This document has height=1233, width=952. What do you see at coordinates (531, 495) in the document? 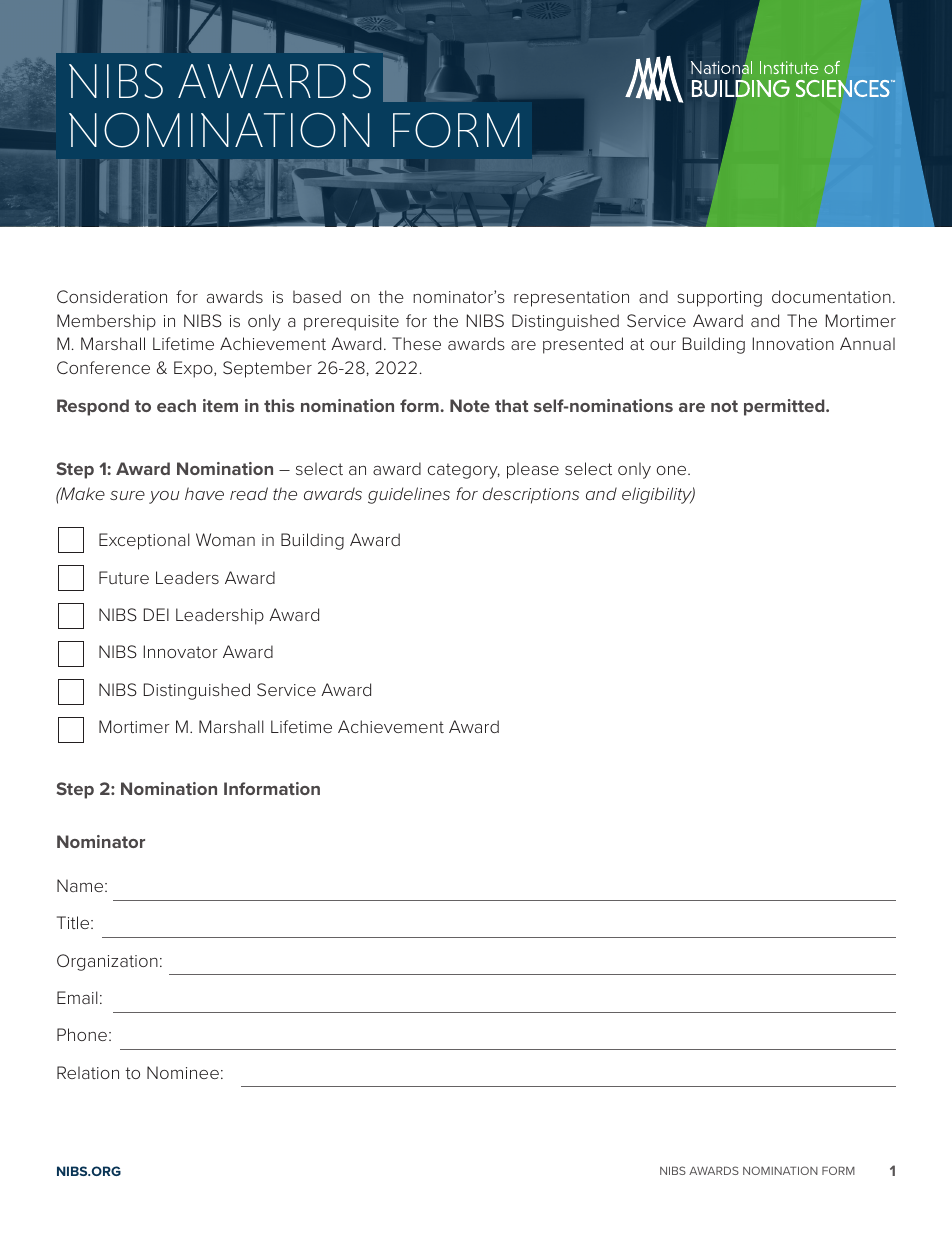
I see `descriptions` at bounding box center [531, 495].
